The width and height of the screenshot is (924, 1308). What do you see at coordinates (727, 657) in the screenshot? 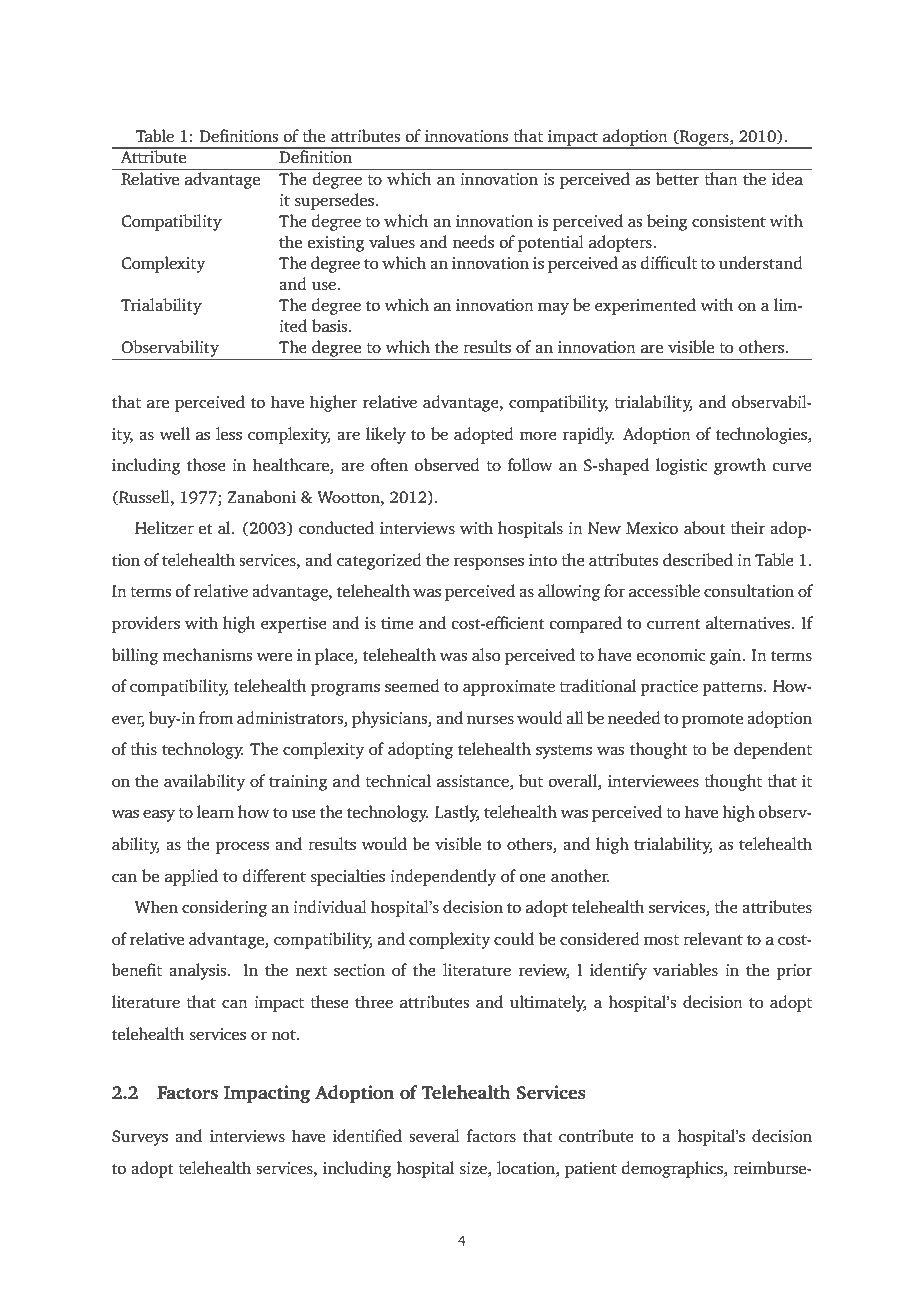
I see `gain` at bounding box center [727, 657].
